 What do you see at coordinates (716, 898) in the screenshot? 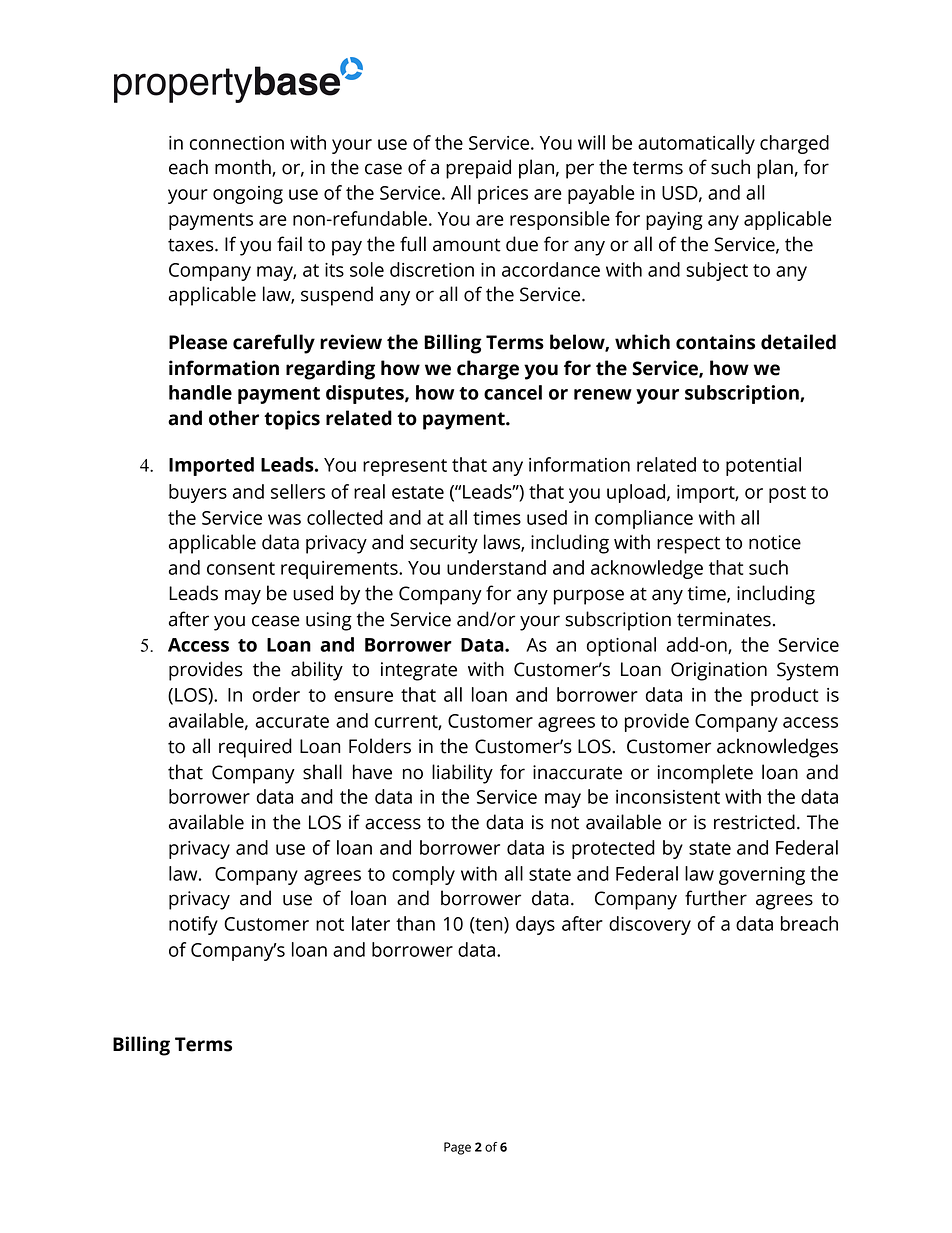
I see `further` at bounding box center [716, 898].
